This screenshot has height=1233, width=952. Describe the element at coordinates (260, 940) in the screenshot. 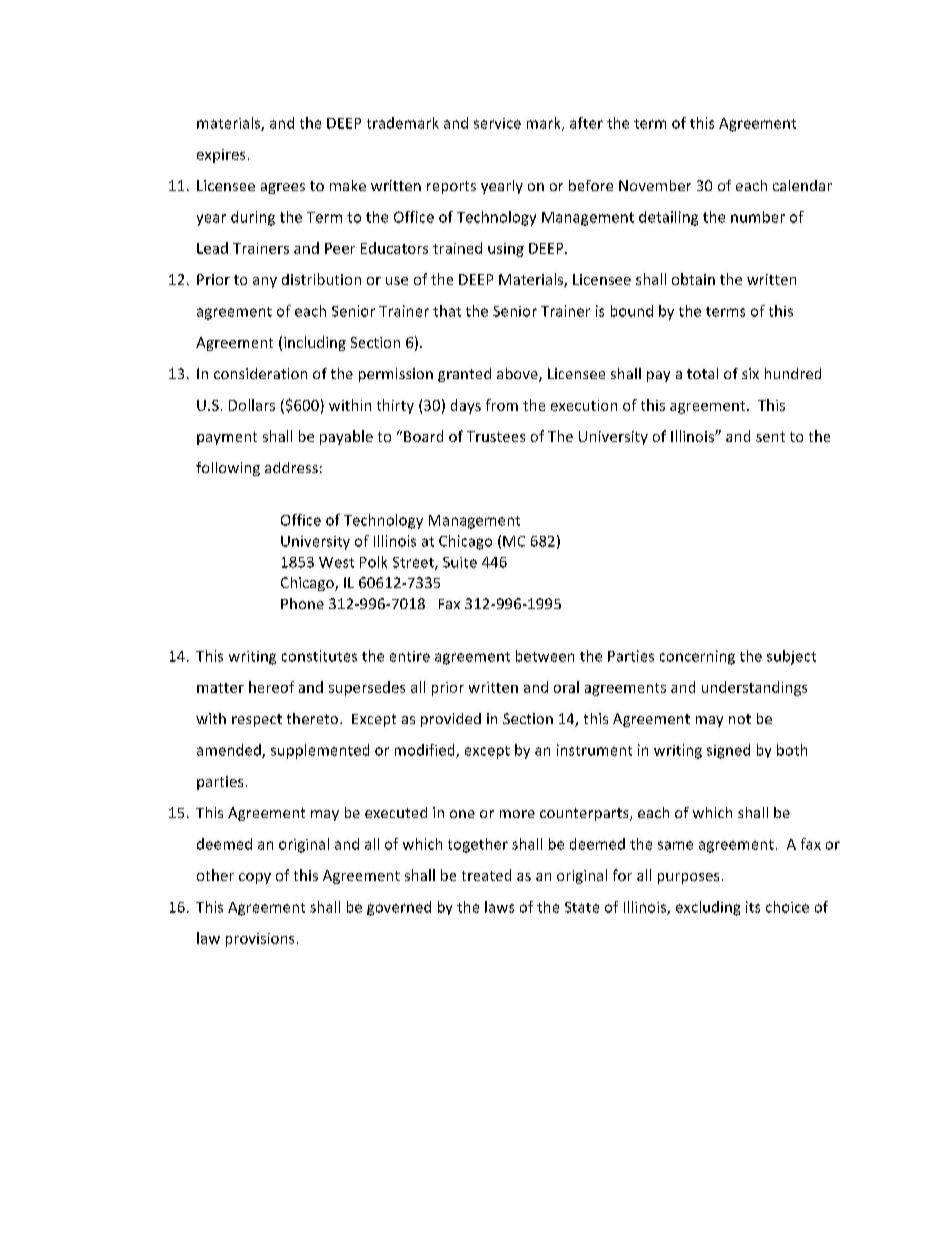

I see `provisions` at that location.
